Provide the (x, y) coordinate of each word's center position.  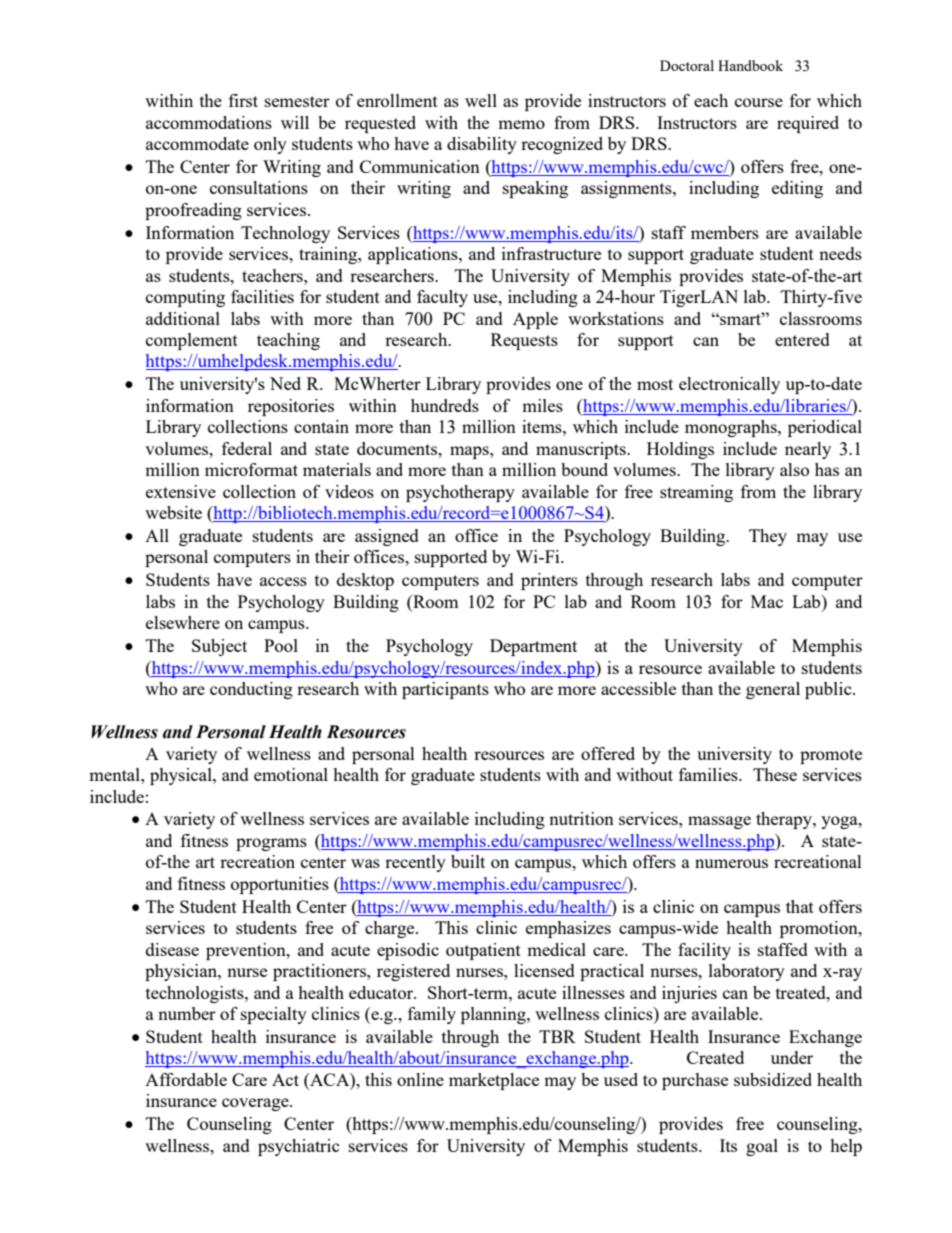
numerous (731, 863)
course (759, 102)
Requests (524, 341)
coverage (256, 1104)
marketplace (494, 1081)
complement (192, 341)
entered (802, 339)
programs (271, 844)
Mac (767, 601)
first (243, 100)
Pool (281, 645)
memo (521, 124)
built (468, 861)
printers (549, 581)
